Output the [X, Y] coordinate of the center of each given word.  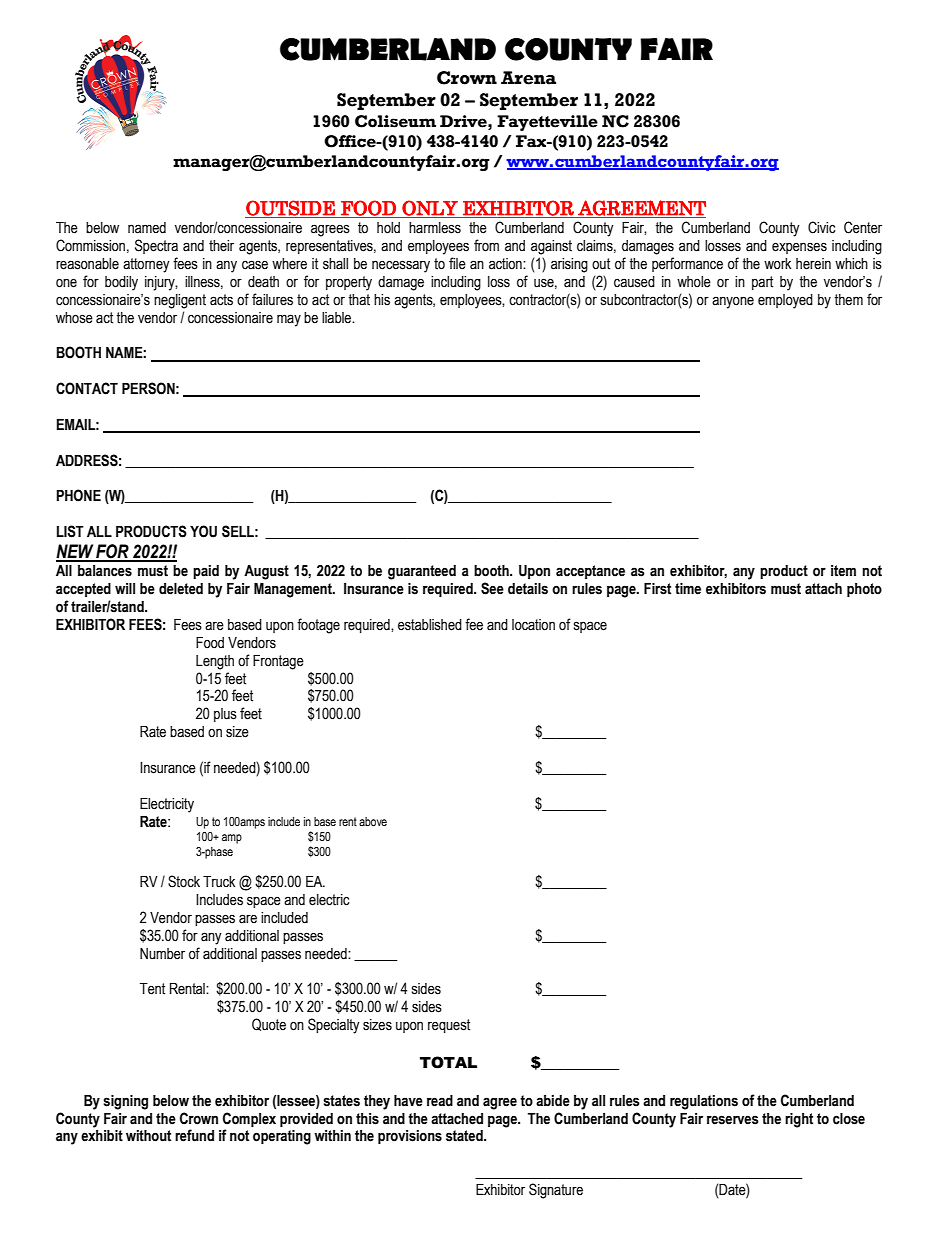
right [799, 1120]
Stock [184, 881]
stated [465, 1136]
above [373, 821]
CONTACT [87, 388]
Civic [822, 227]
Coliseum [395, 121]
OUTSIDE [291, 209]
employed [785, 301]
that [359, 300]
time [688, 589]
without [148, 1136]
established [430, 625]
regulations [704, 1102]
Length [215, 662]
